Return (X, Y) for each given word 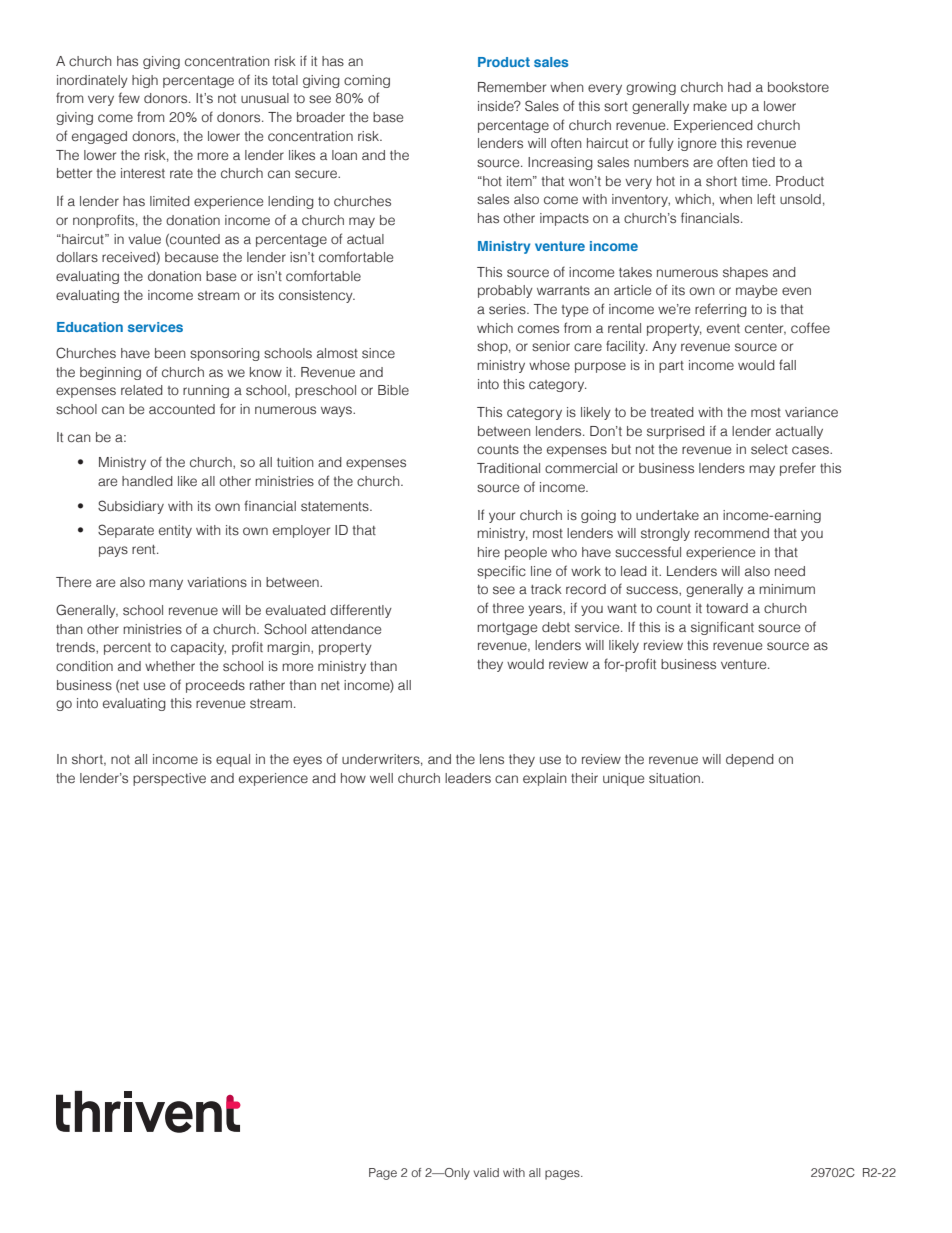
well (381, 778)
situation (676, 778)
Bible (393, 390)
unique (623, 779)
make (710, 106)
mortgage (507, 629)
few (129, 97)
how (353, 778)
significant (722, 628)
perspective (169, 779)
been (170, 353)
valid (486, 1172)
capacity (198, 648)
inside (497, 106)
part (671, 367)
